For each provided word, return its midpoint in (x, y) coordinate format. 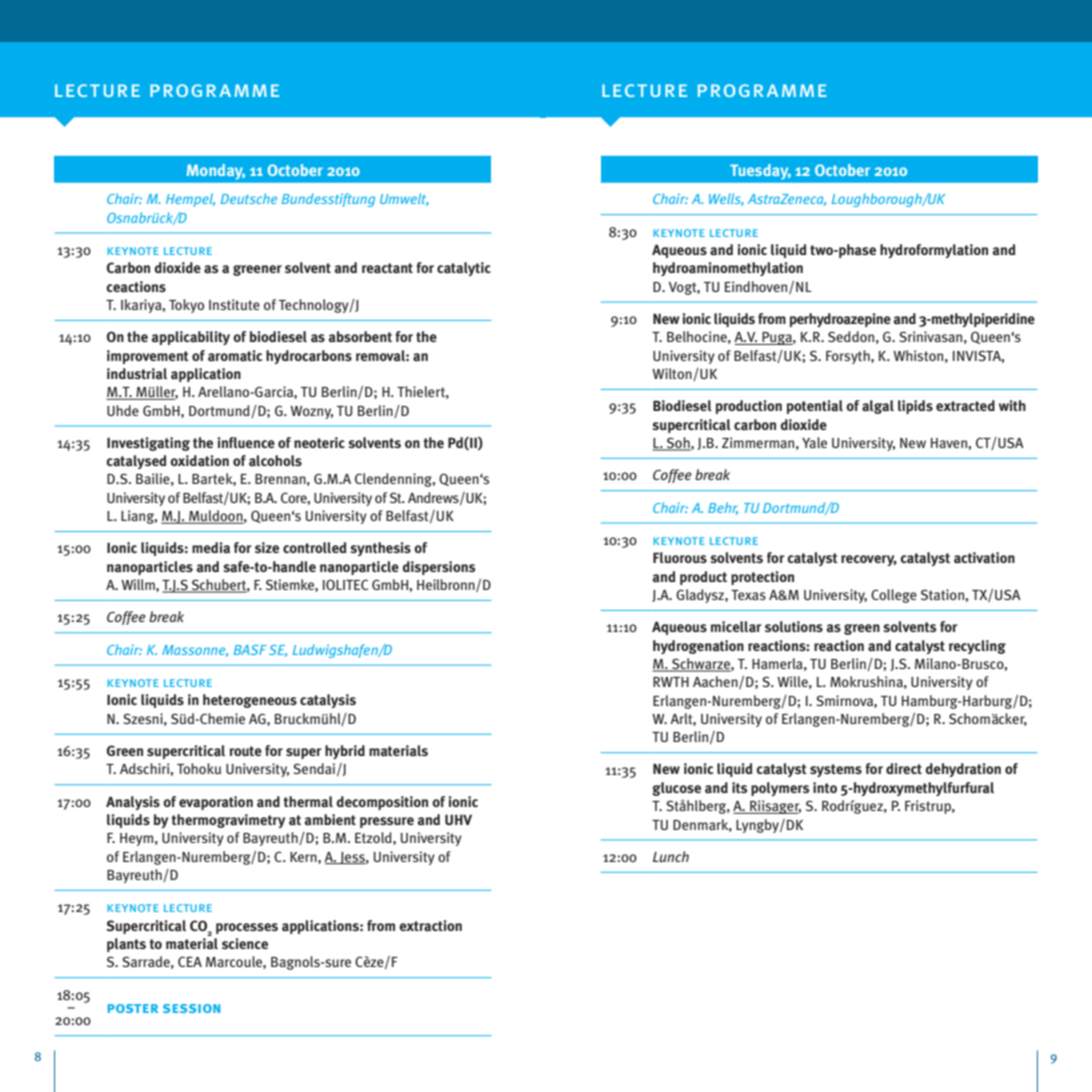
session (191, 1008)
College (894, 596)
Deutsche (249, 198)
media (211, 548)
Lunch (671, 856)
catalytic (464, 269)
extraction (430, 926)
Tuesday (760, 172)
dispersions (438, 568)
